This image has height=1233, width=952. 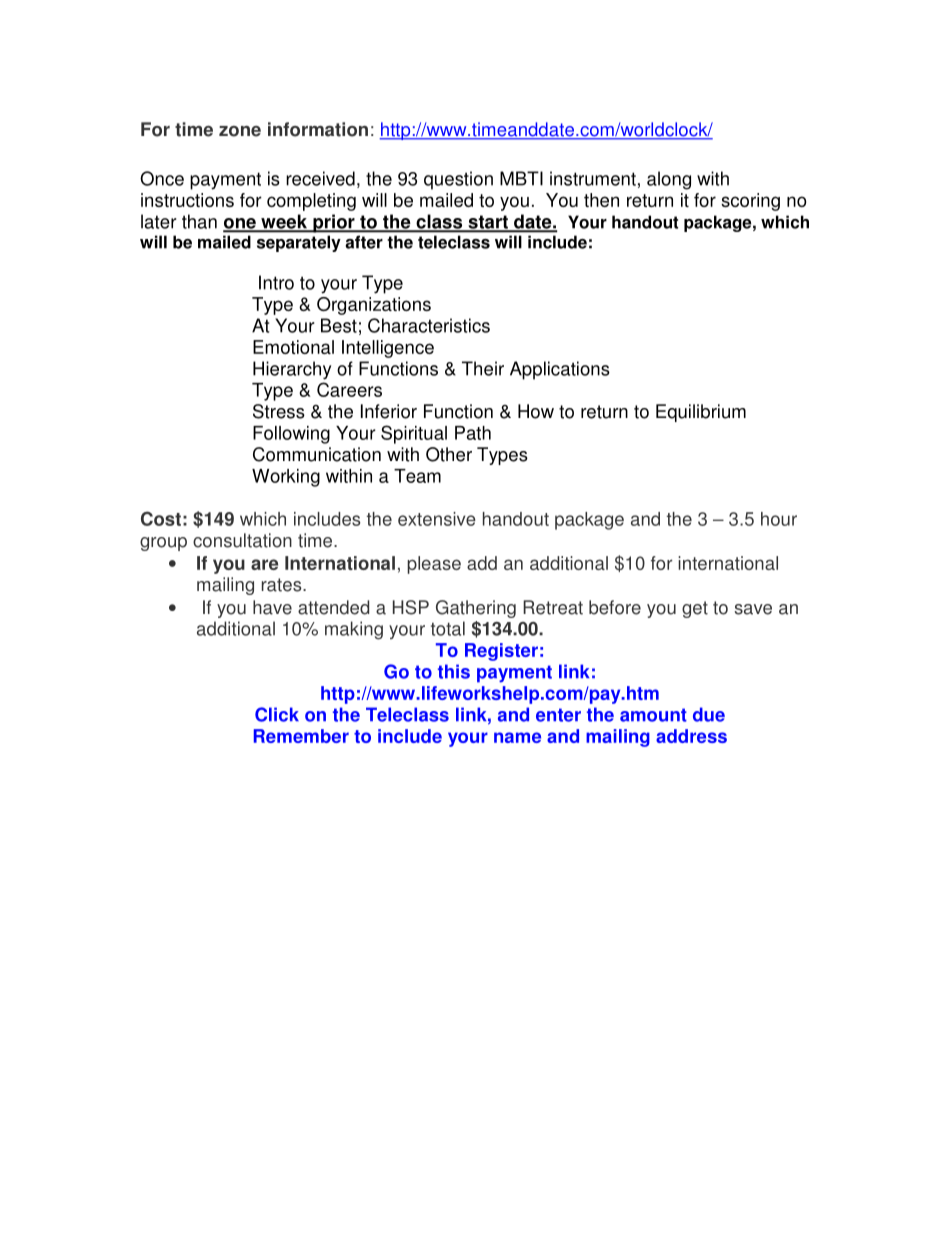 What do you see at coordinates (517, 737) in the image?
I see `name` at bounding box center [517, 737].
